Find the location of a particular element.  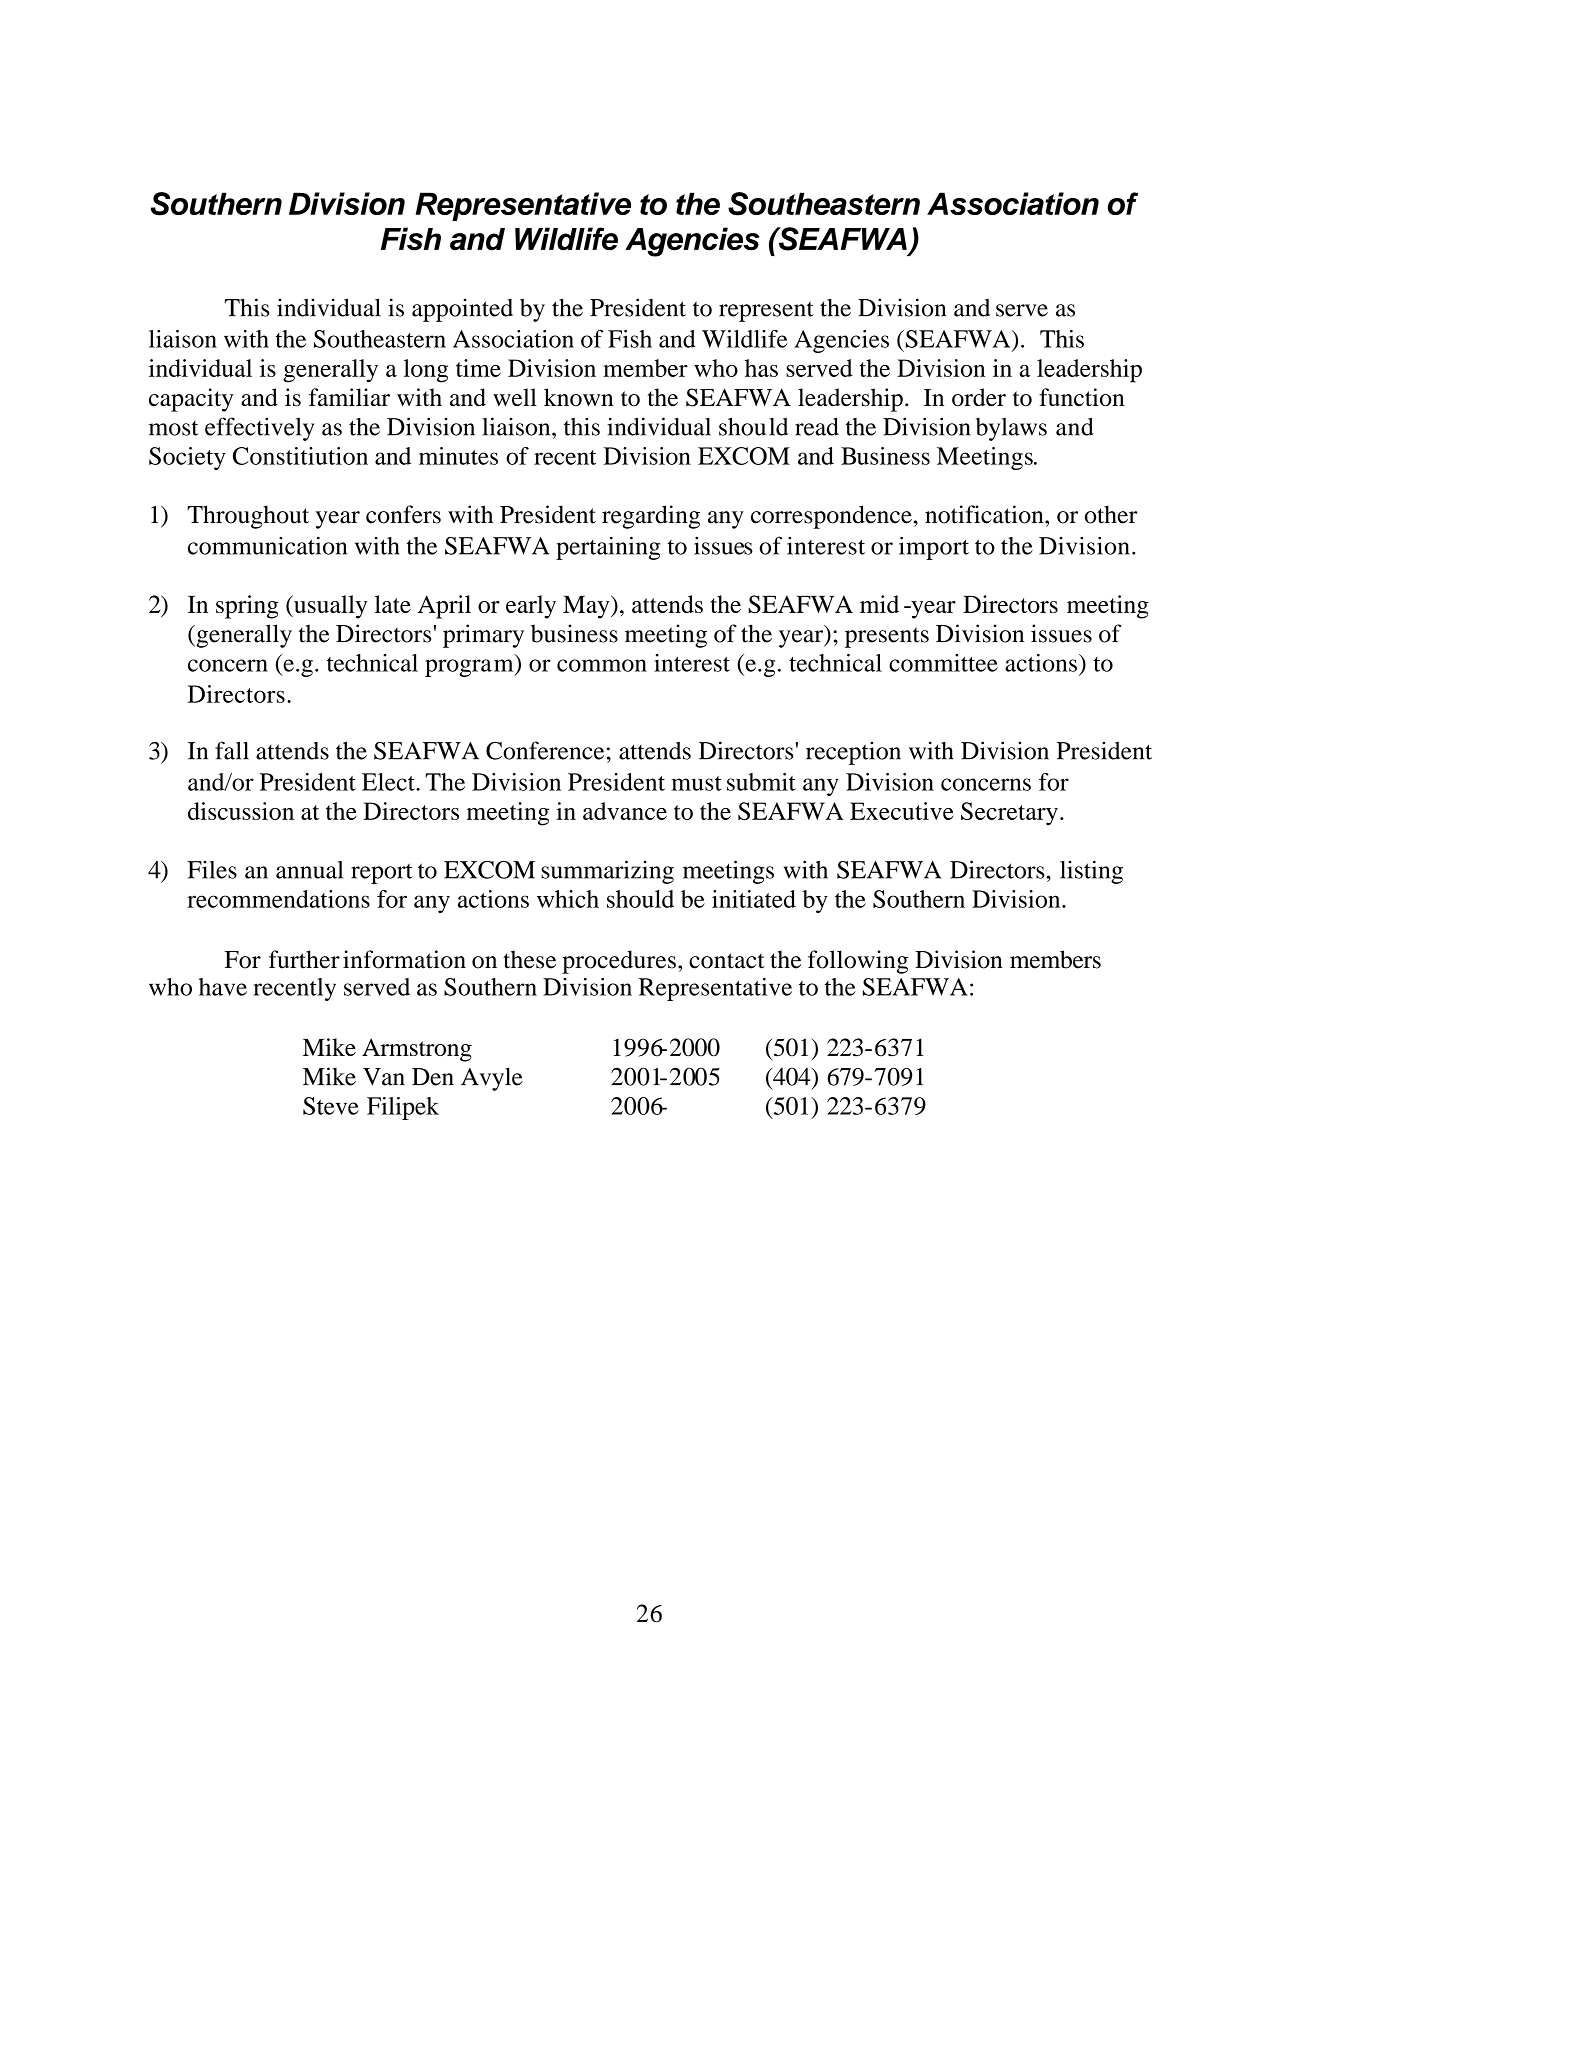

May is located at coordinates (587, 607).
